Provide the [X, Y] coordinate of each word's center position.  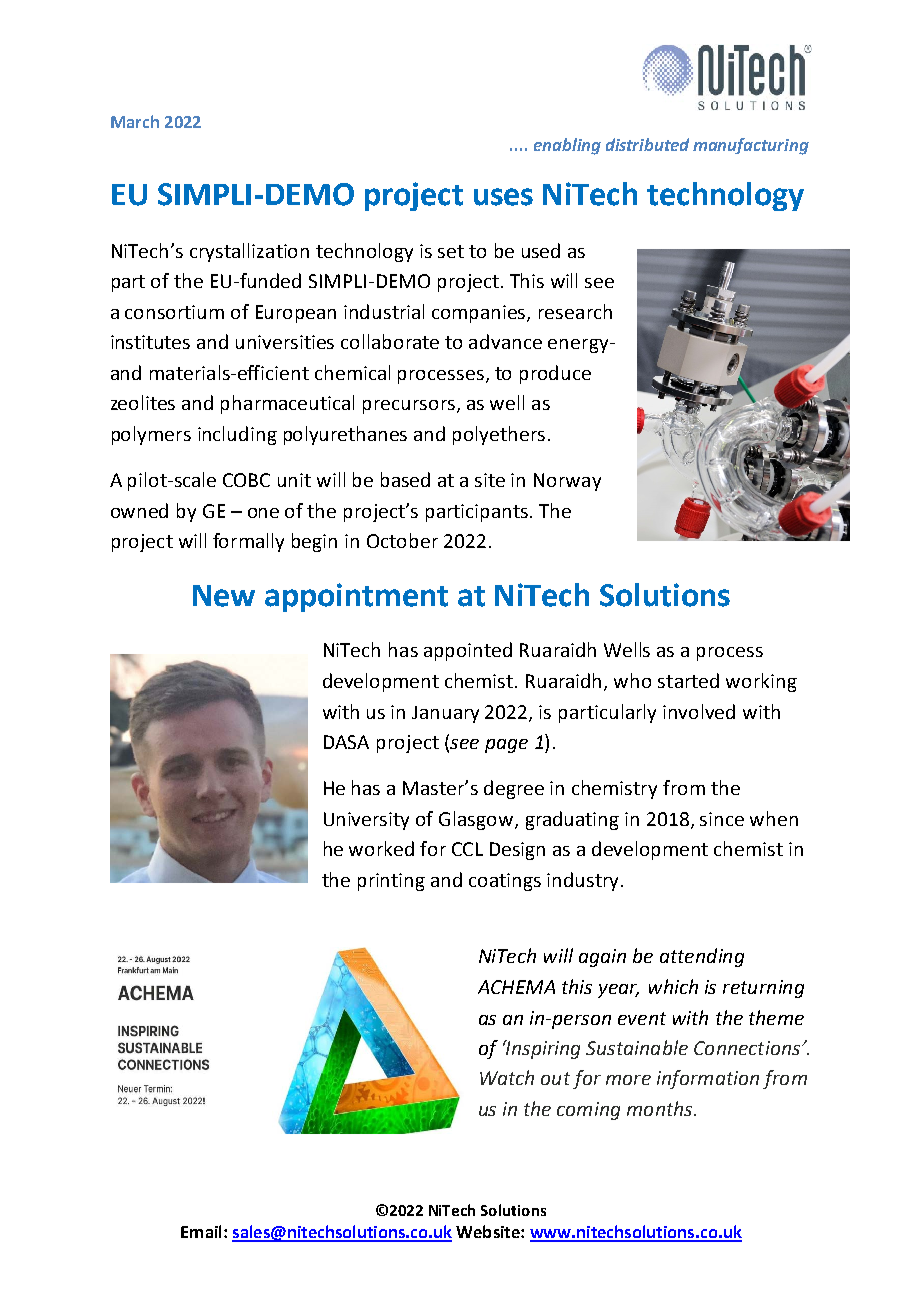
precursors [409, 407]
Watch [507, 1077]
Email [201, 1231]
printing [391, 882]
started [688, 680]
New [224, 596]
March [135, 121]
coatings [505, 882]
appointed [468, 651]
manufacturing [751, 146]
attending [702, 957]
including [237, 435]
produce [555, 374]
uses [503, 197]
